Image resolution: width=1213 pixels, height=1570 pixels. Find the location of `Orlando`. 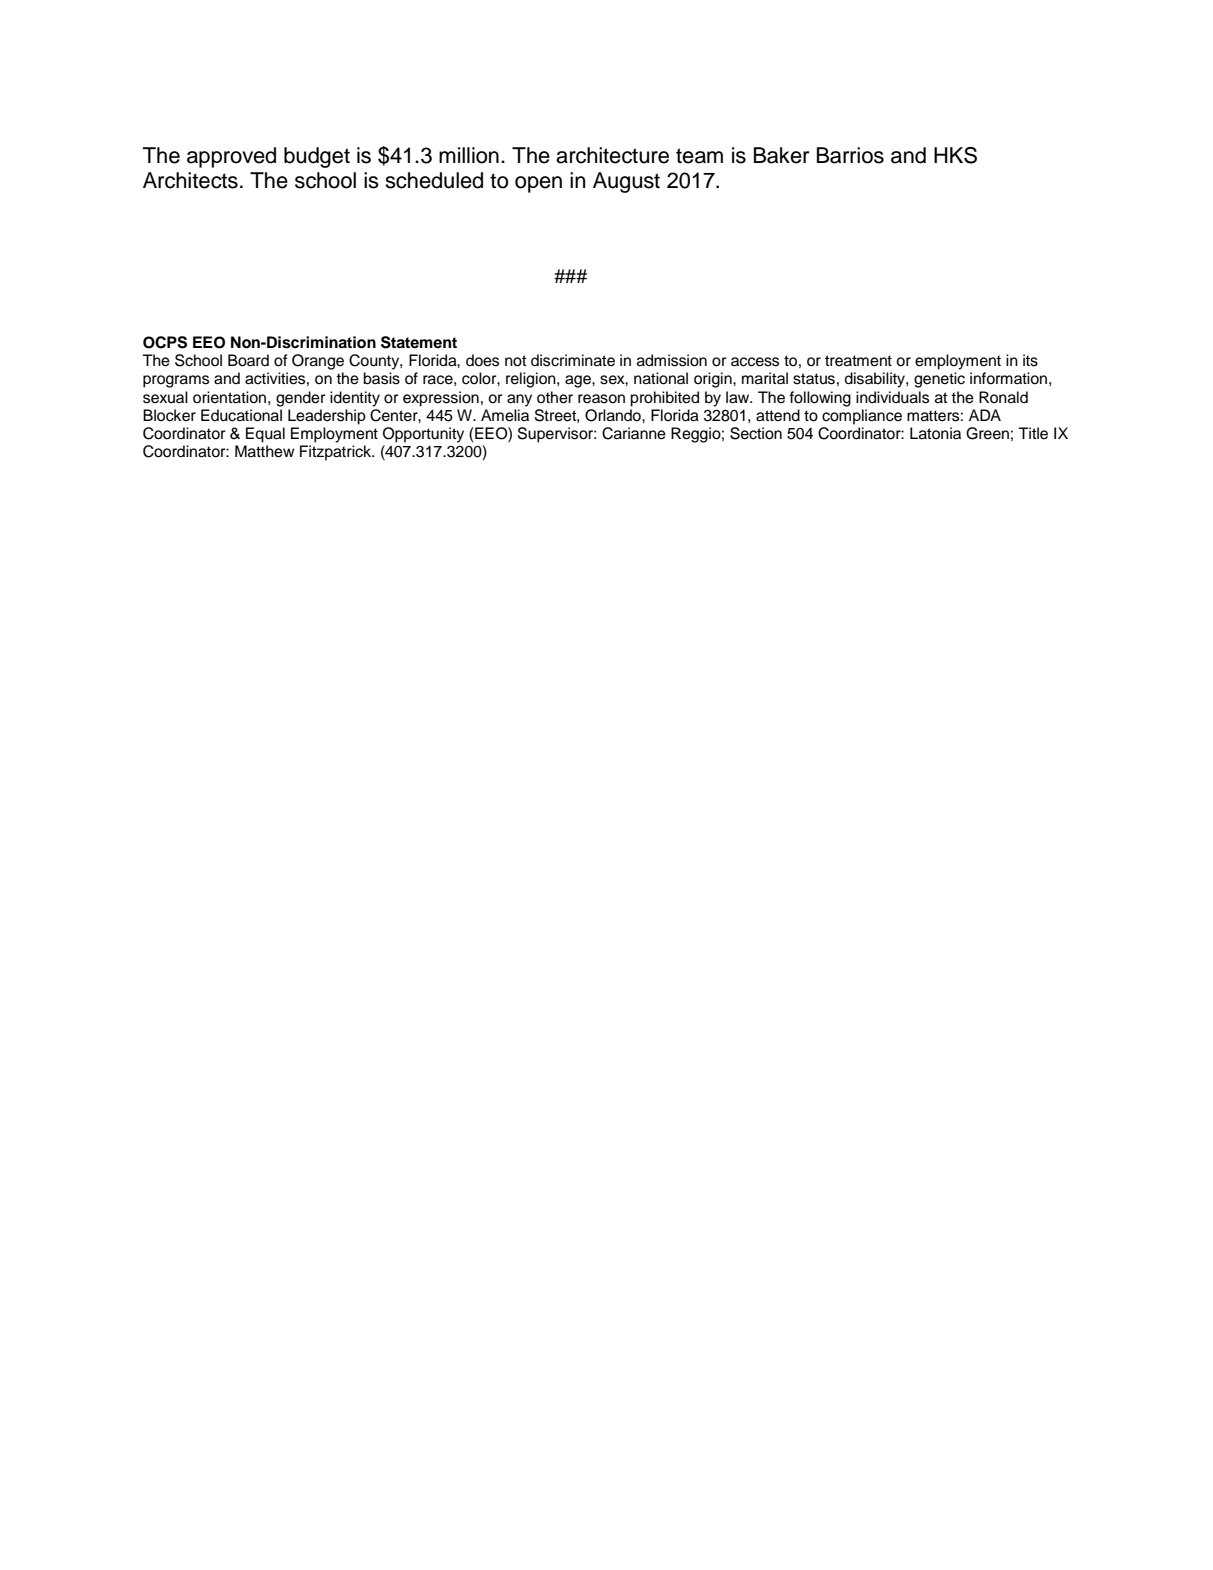

Orlando is located at coordinates (614, 415).
